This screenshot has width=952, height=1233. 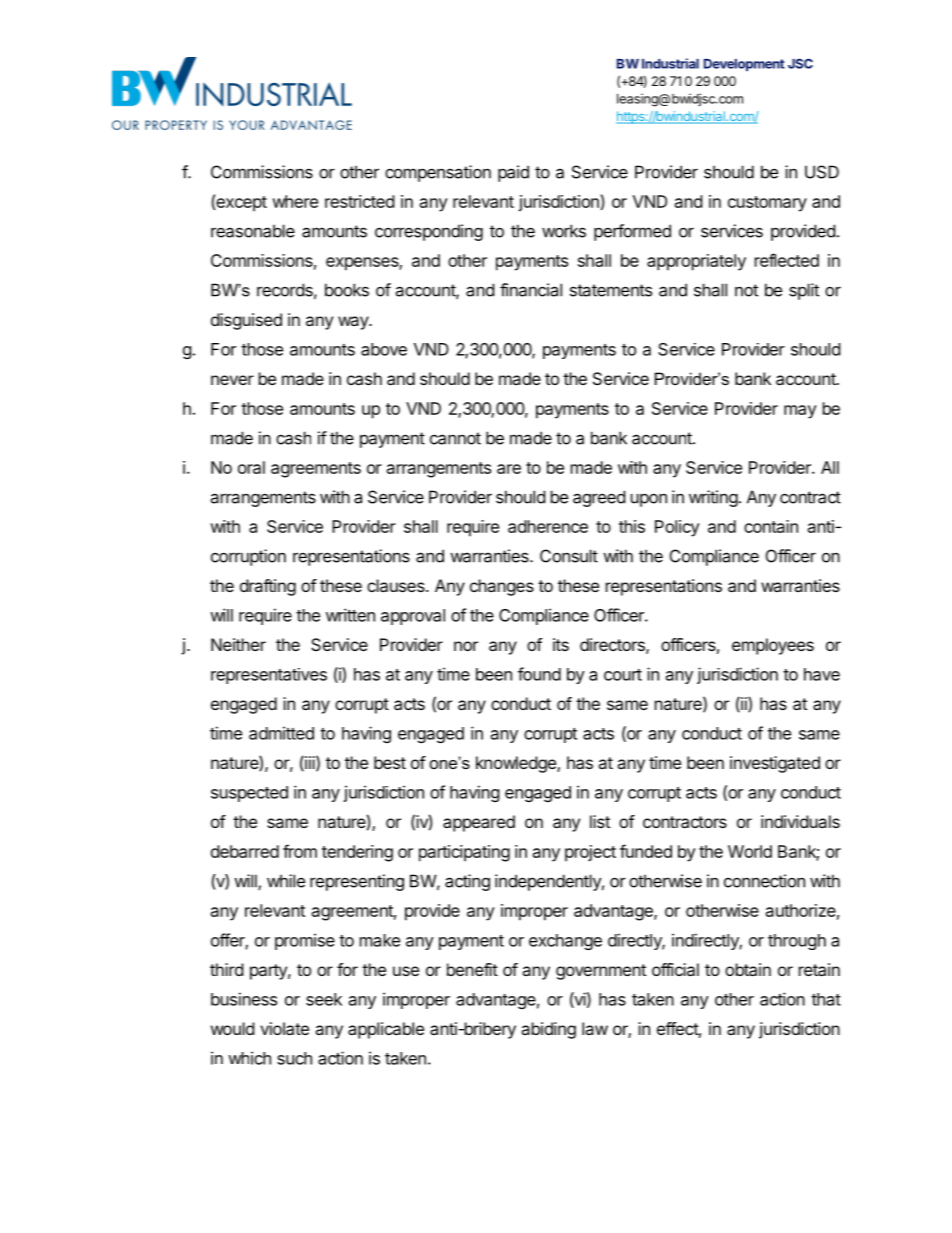 I want to click on paid, so click(x=513, y=173).
